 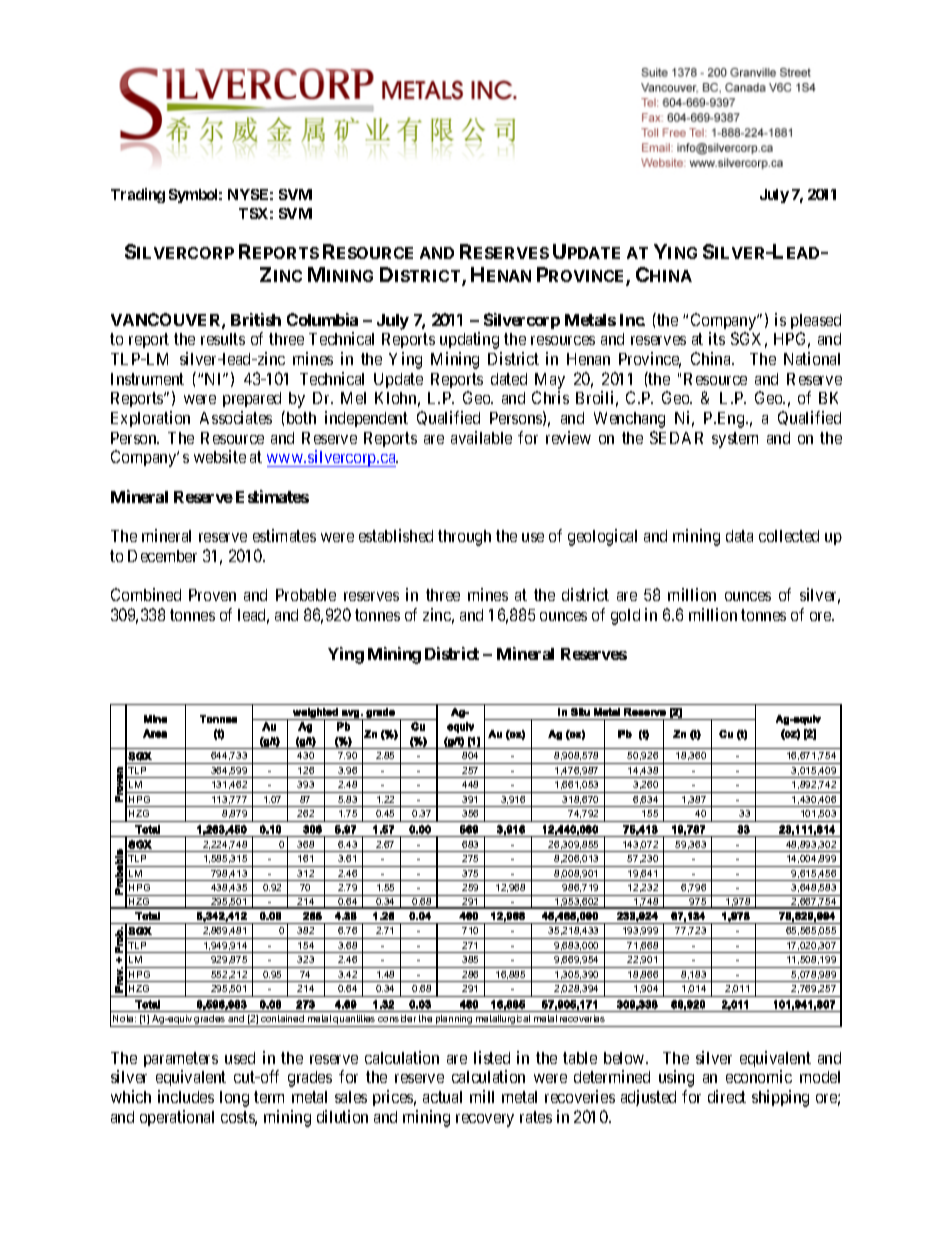 I want to click on Trading, so click(x=138, y=195).
